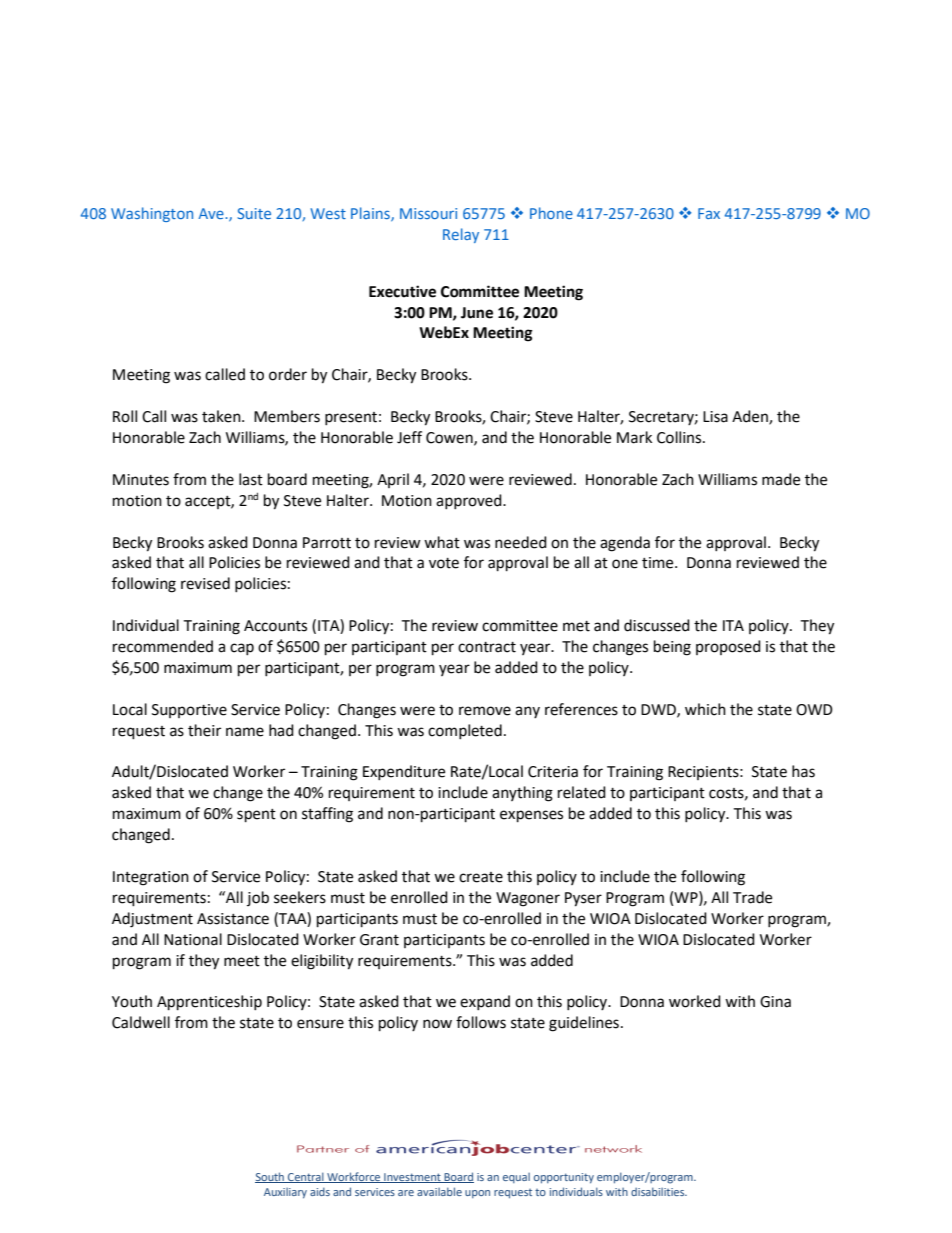  Describe the element at coordinates (485, 711) in the page. I see `remove` at that location.
